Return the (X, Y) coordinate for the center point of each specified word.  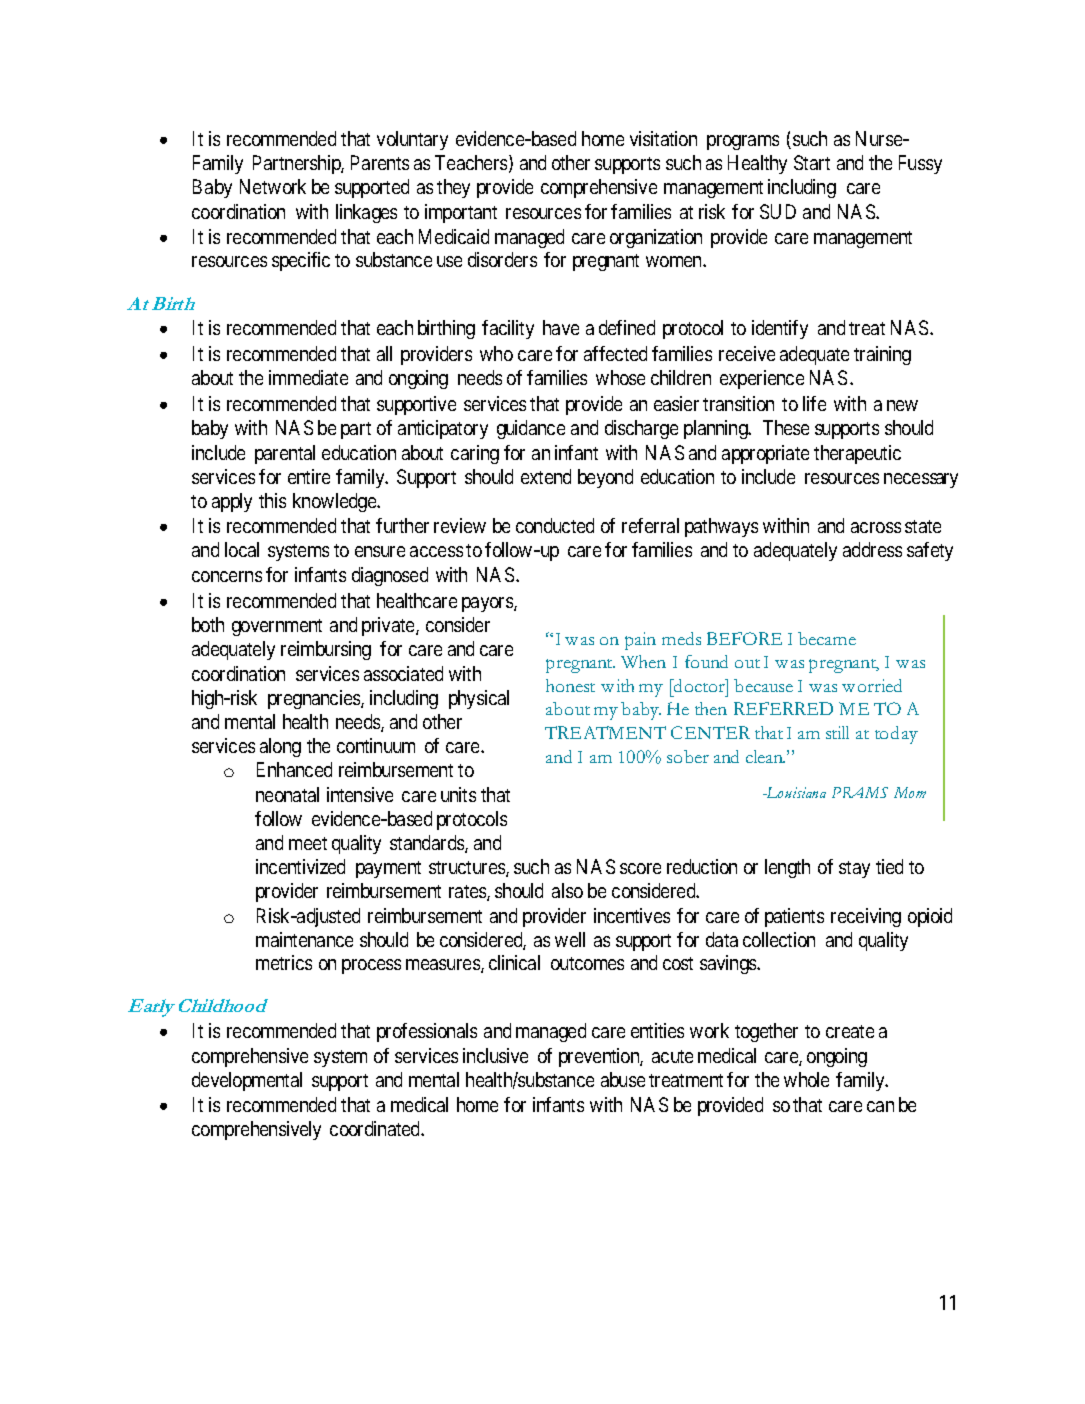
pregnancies (315, 699)
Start (812, 162)
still (837, 732)
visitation (663, 138)
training (882, 355)
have (561, 327)
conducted (555, 525)
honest (570, 685)
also (567, 890)
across (876, 527)
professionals (427, 1032)
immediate (308, 377)
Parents (380, 162)
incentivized (300, 866)
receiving (866, 917)
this (272, 500)
